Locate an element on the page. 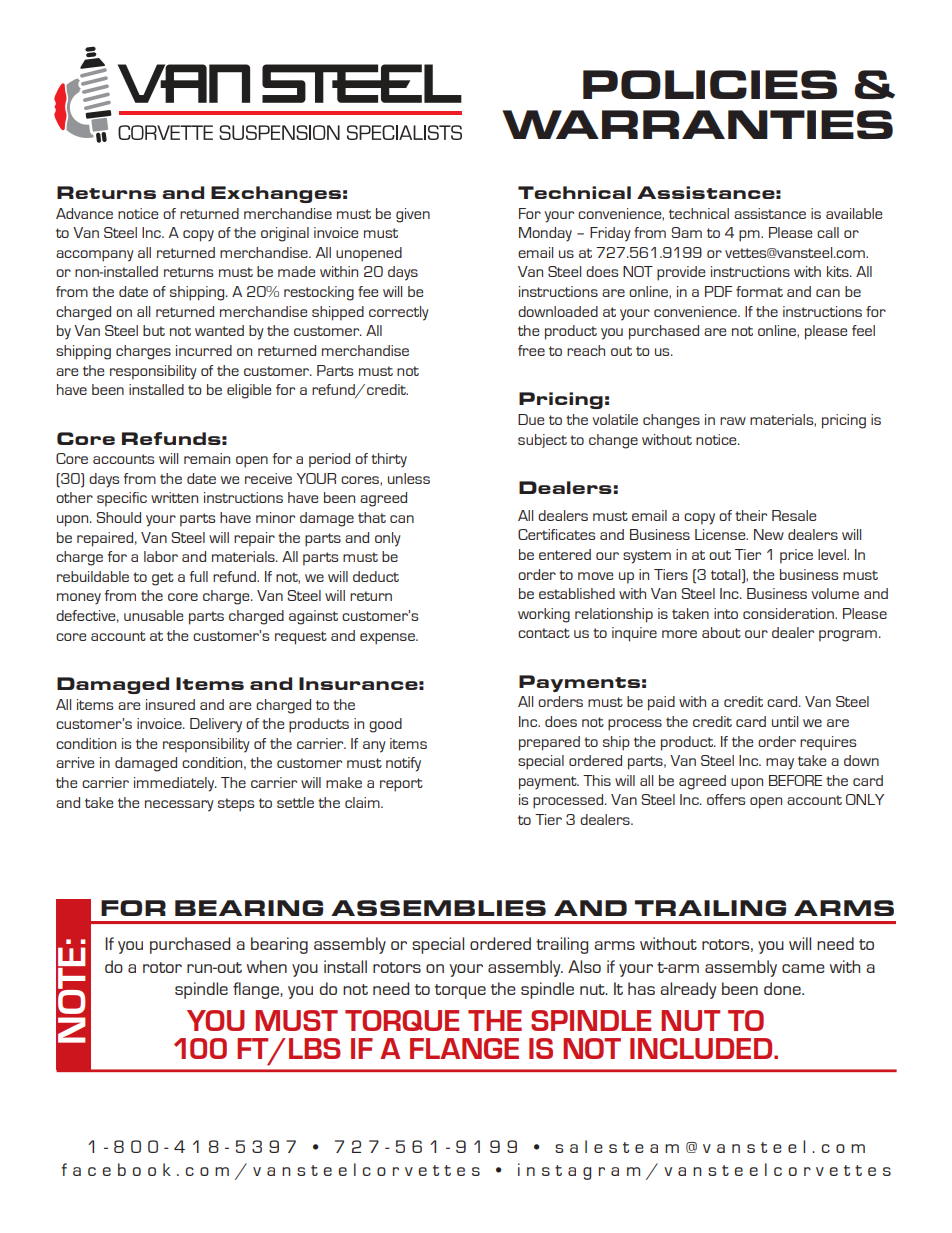  labor is located at coordinates (161, 556).
